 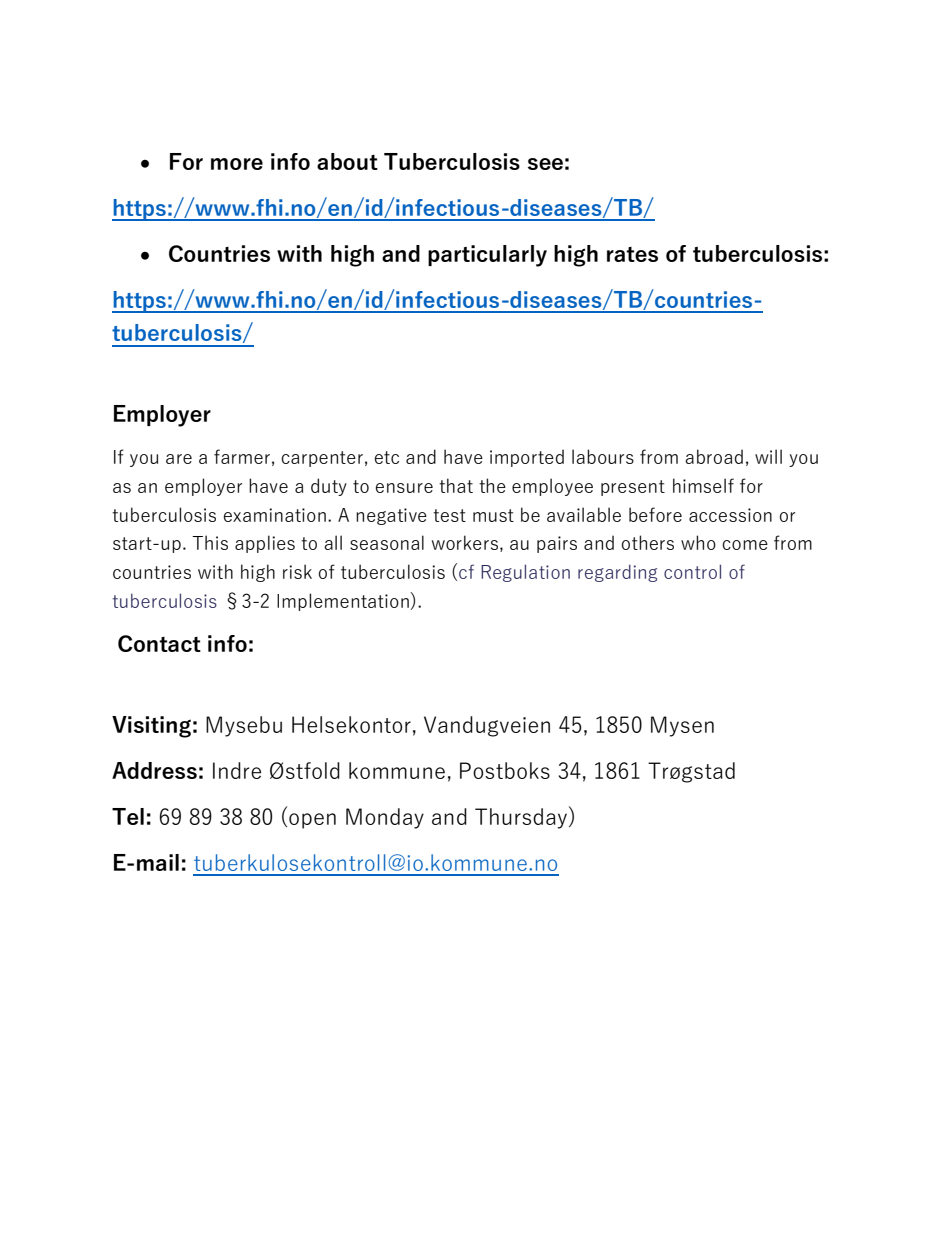 I want to click on control, so click(x=692, y=571).
